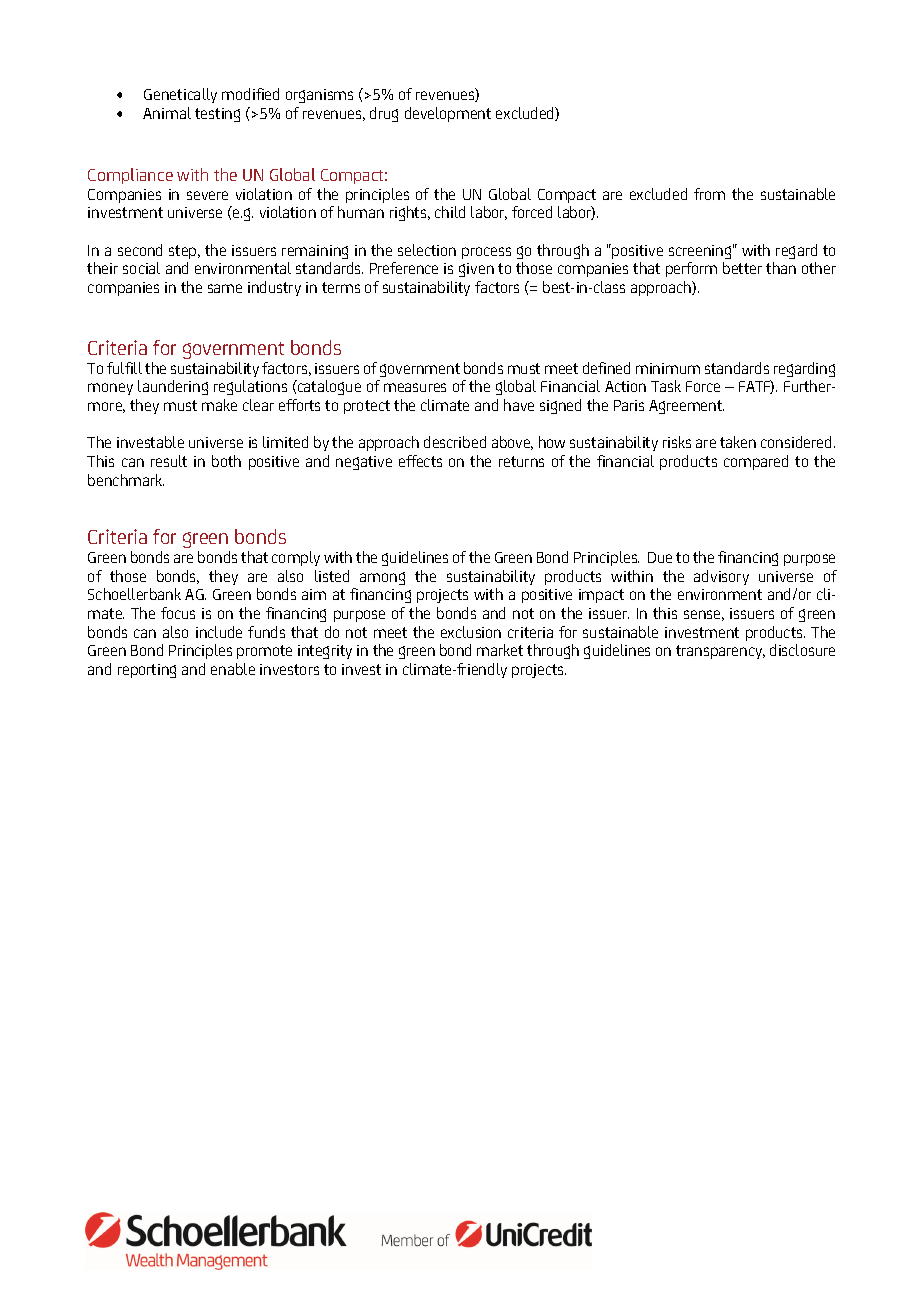  What do you see at coordinates (167, 113) in the screenshot?
I see `Animal` at bounding box center [167, 113].
